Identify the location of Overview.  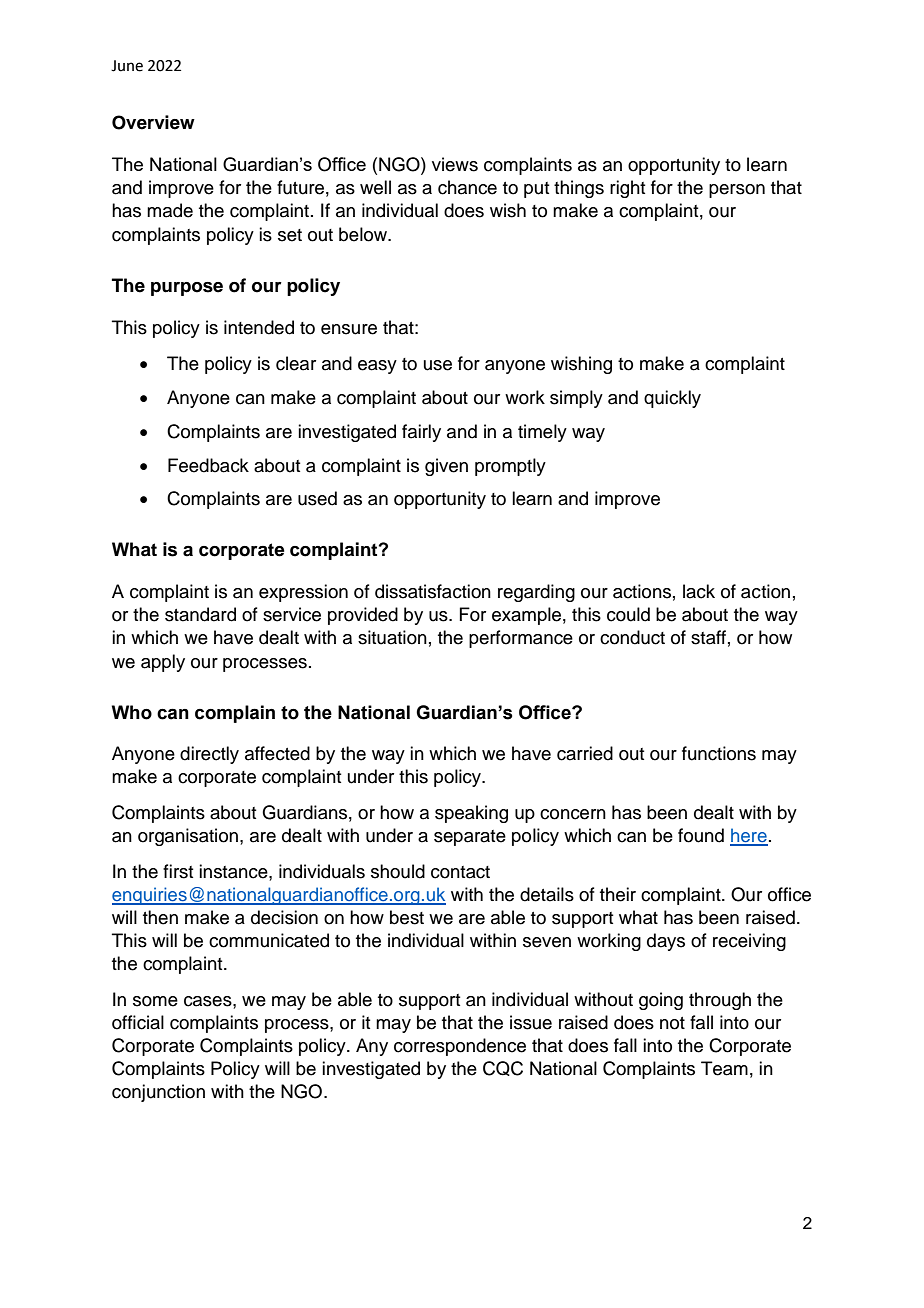
(153, 122).
